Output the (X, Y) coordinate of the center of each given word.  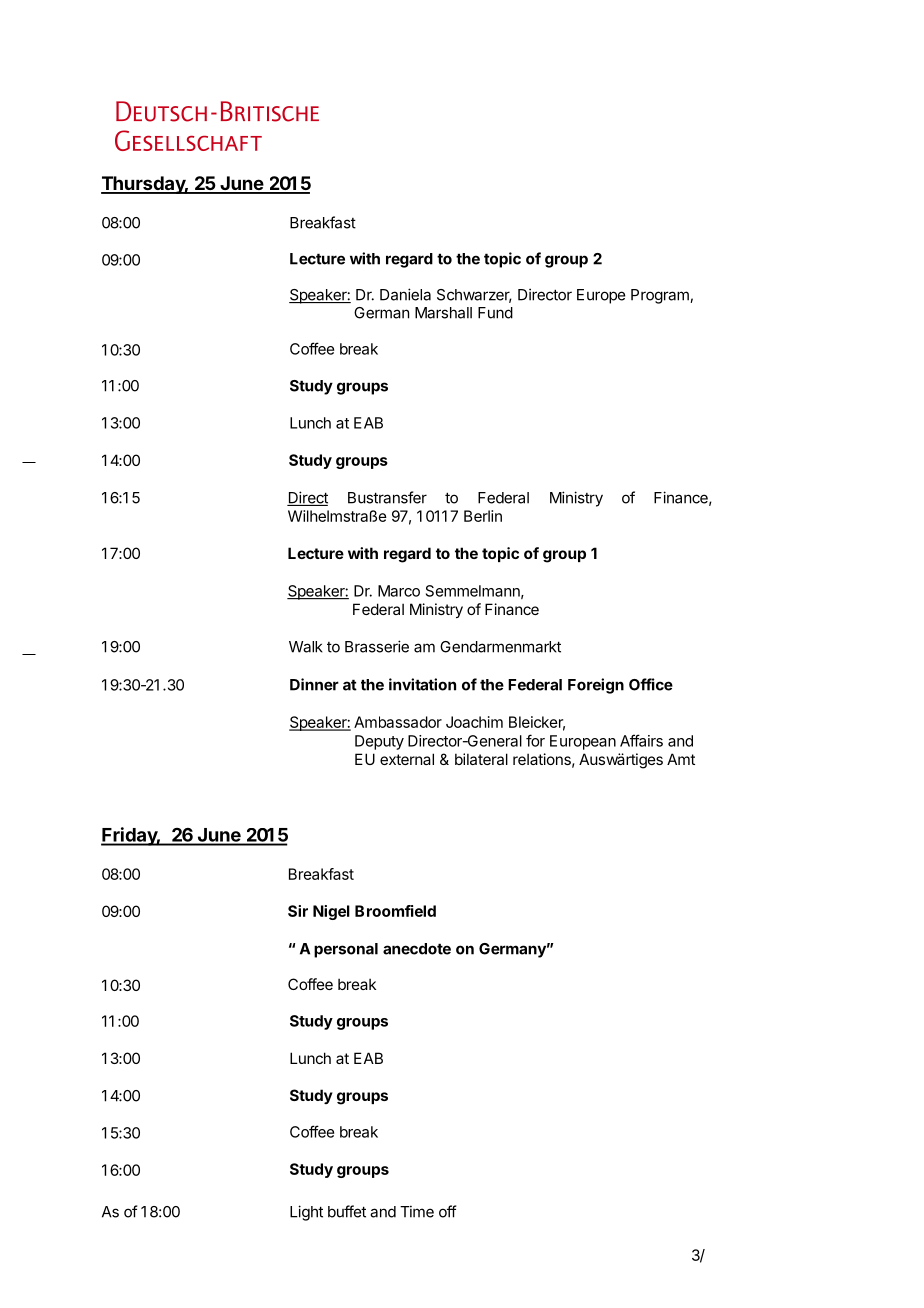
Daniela (405, 294)
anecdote (417, 949)
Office (651, 684)
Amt (681, 759)
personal (346, 950)
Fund (495, 313)
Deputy (379, 742)
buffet (347, 1211)
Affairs (641, 740)
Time (417, 1211)
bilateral (481, 759)
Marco (399, 591)
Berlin (483, 516)
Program (661, 296)
